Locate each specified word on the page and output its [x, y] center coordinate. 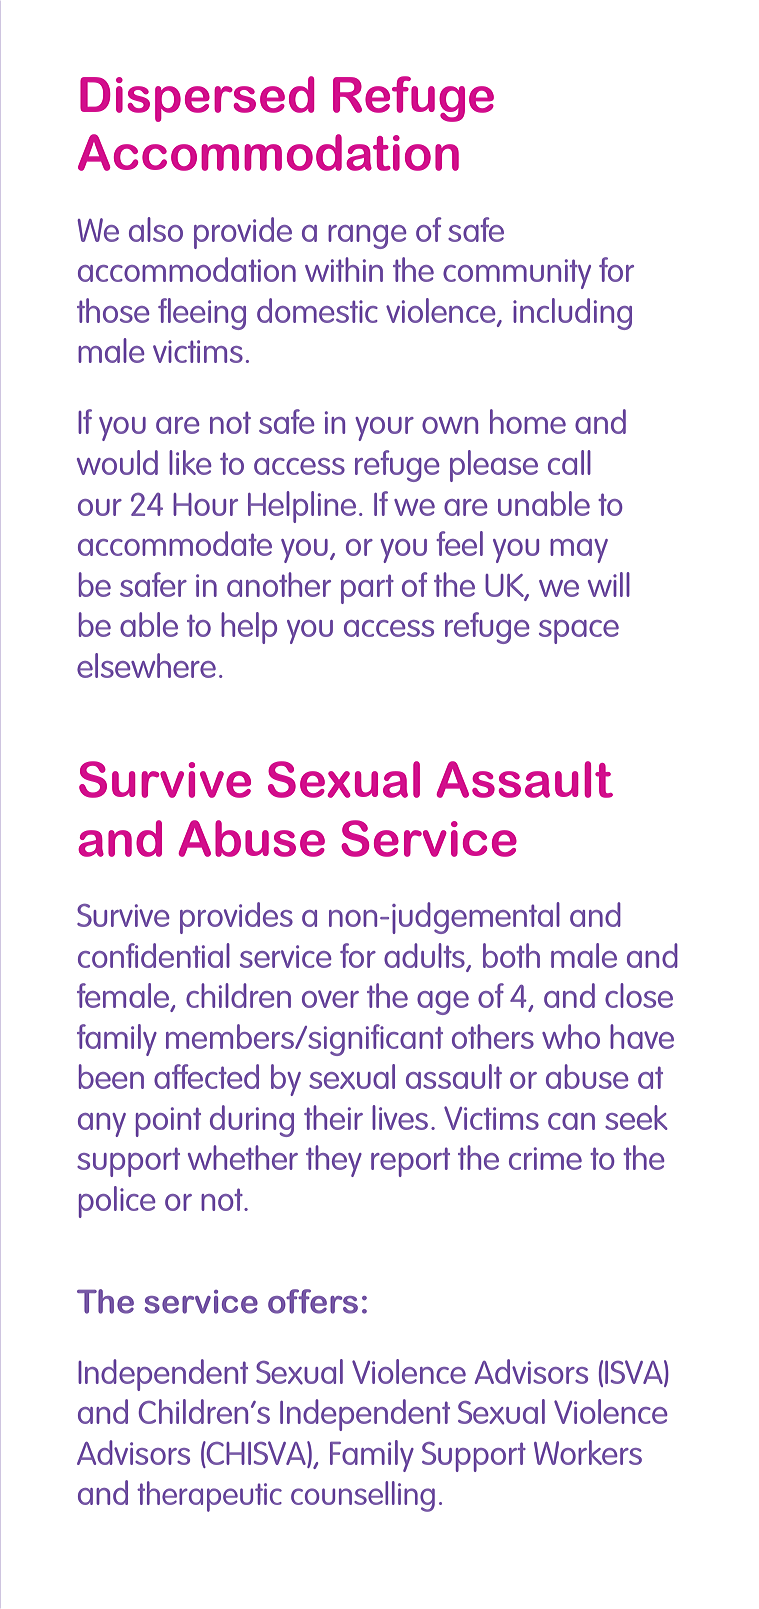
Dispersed [197, 99]
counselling [363, 1496]
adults [425, 956]
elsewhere [146, 665]
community [517, 274]
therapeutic [209, 1496]
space [579, 632]
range [367, 237]
